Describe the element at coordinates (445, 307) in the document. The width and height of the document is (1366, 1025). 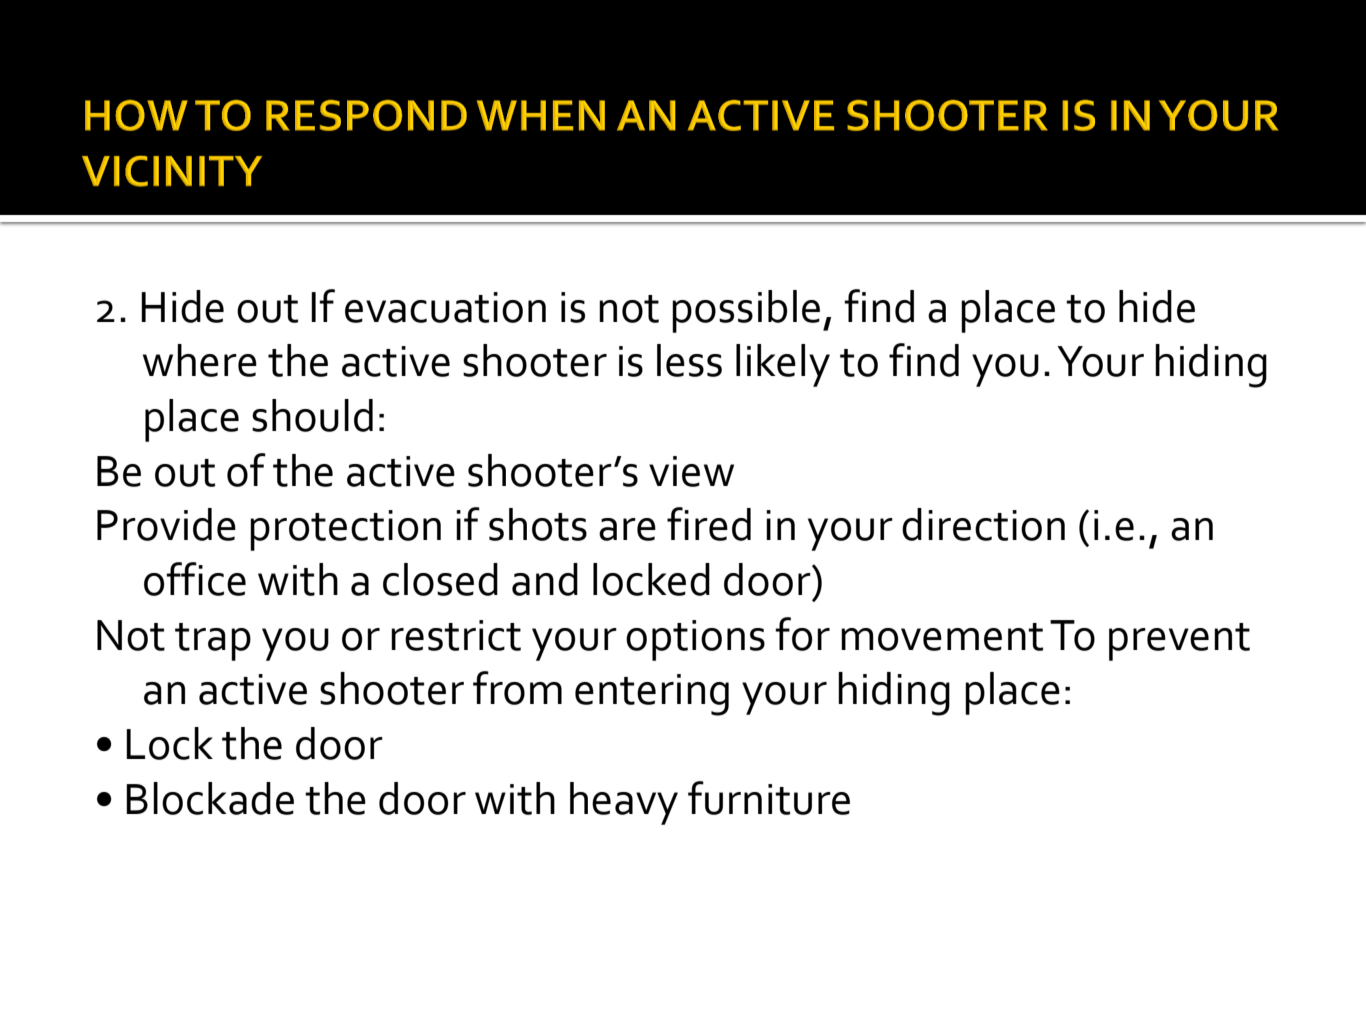
I see `evacuation` at that location.
